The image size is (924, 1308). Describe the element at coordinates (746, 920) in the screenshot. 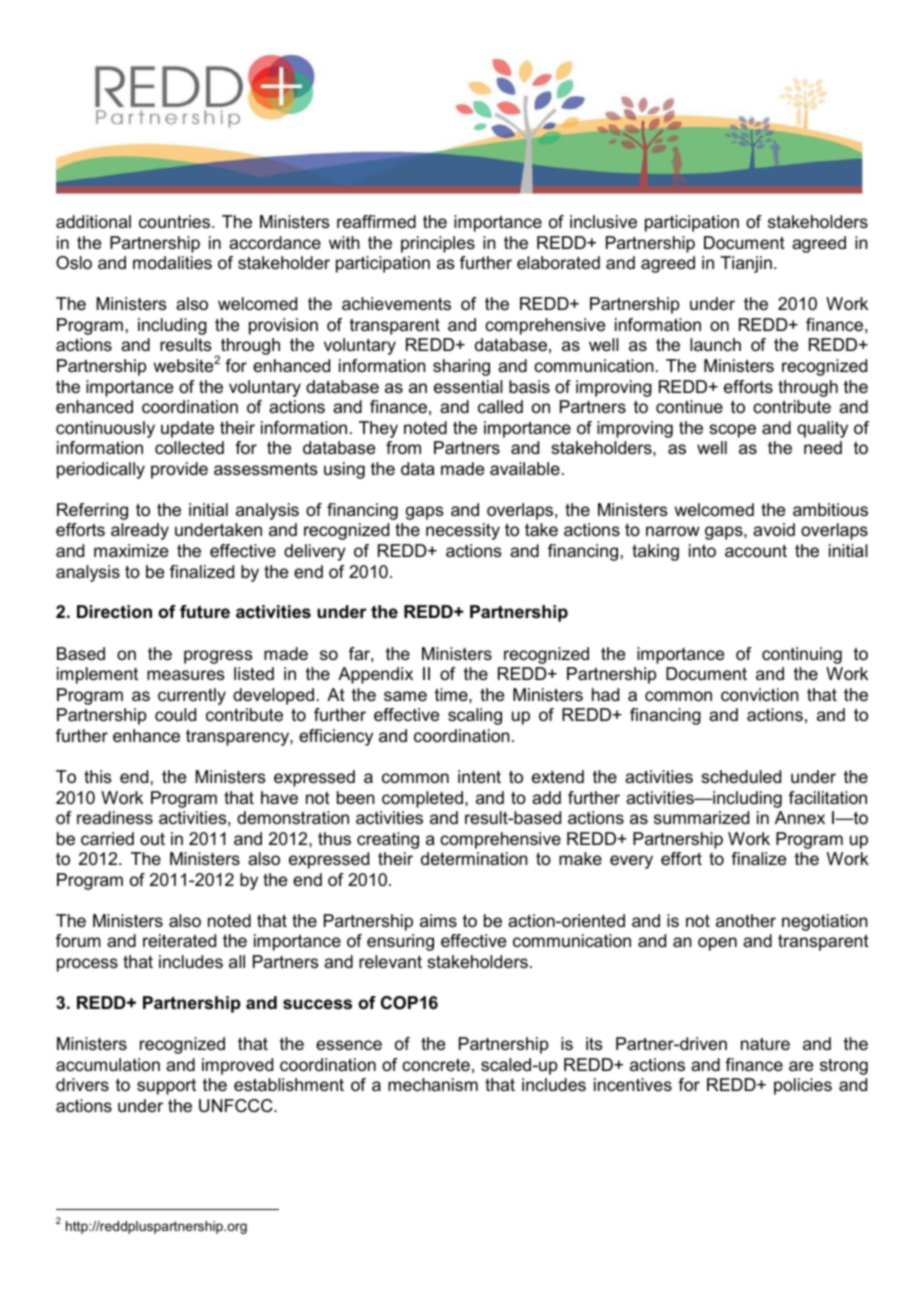

I see `another` at that location.
